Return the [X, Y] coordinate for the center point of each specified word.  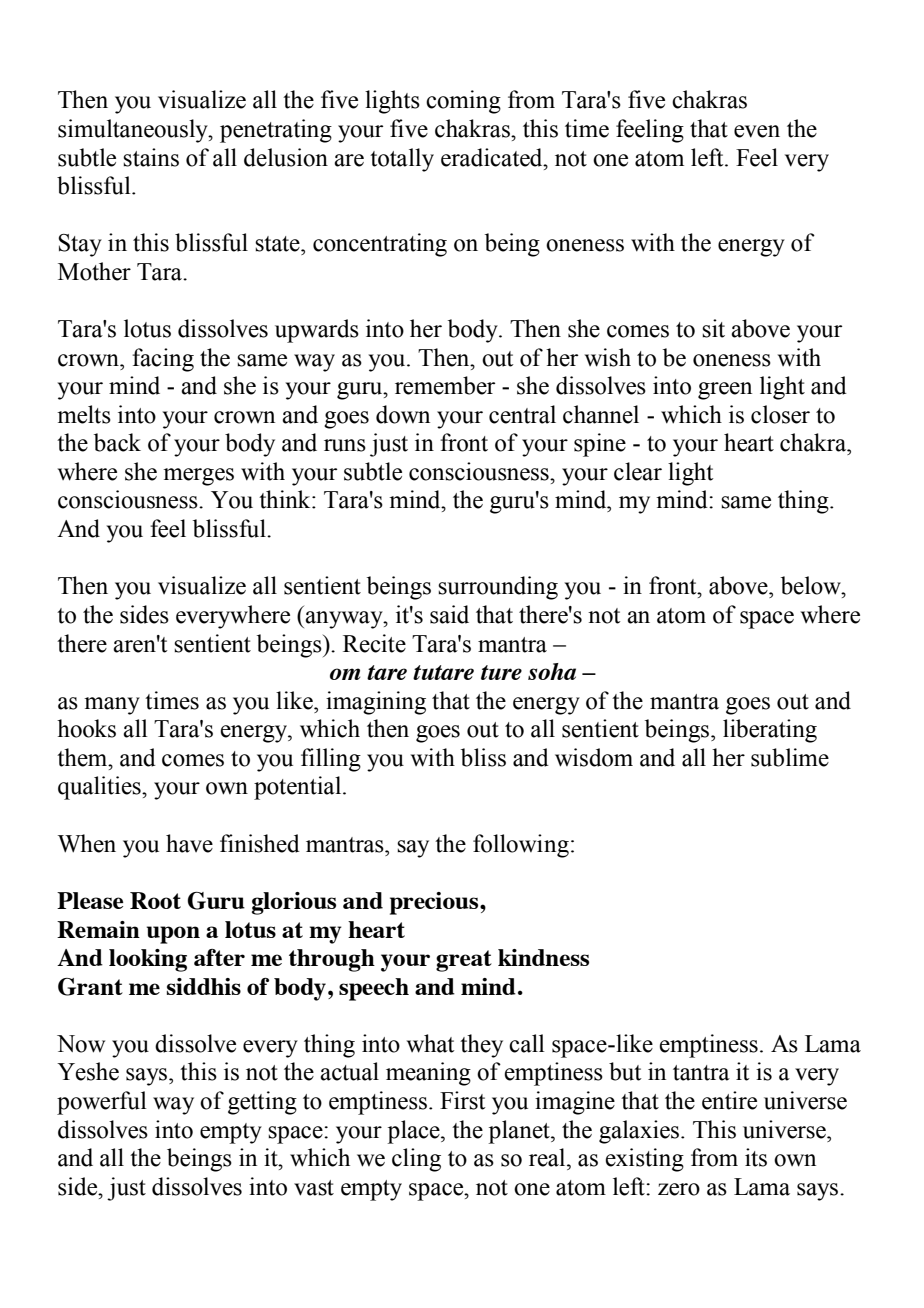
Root [155, 900]
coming [463, 102]
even [757, 131]
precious [435, 903]
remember [445, 385]
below [812, 585]
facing [163, 360]
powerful [102, 1103]
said [449, 614]
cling [416, 1160]
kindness [543, 957]
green [725, 391]
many [112, 706]
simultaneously [134, 131]
